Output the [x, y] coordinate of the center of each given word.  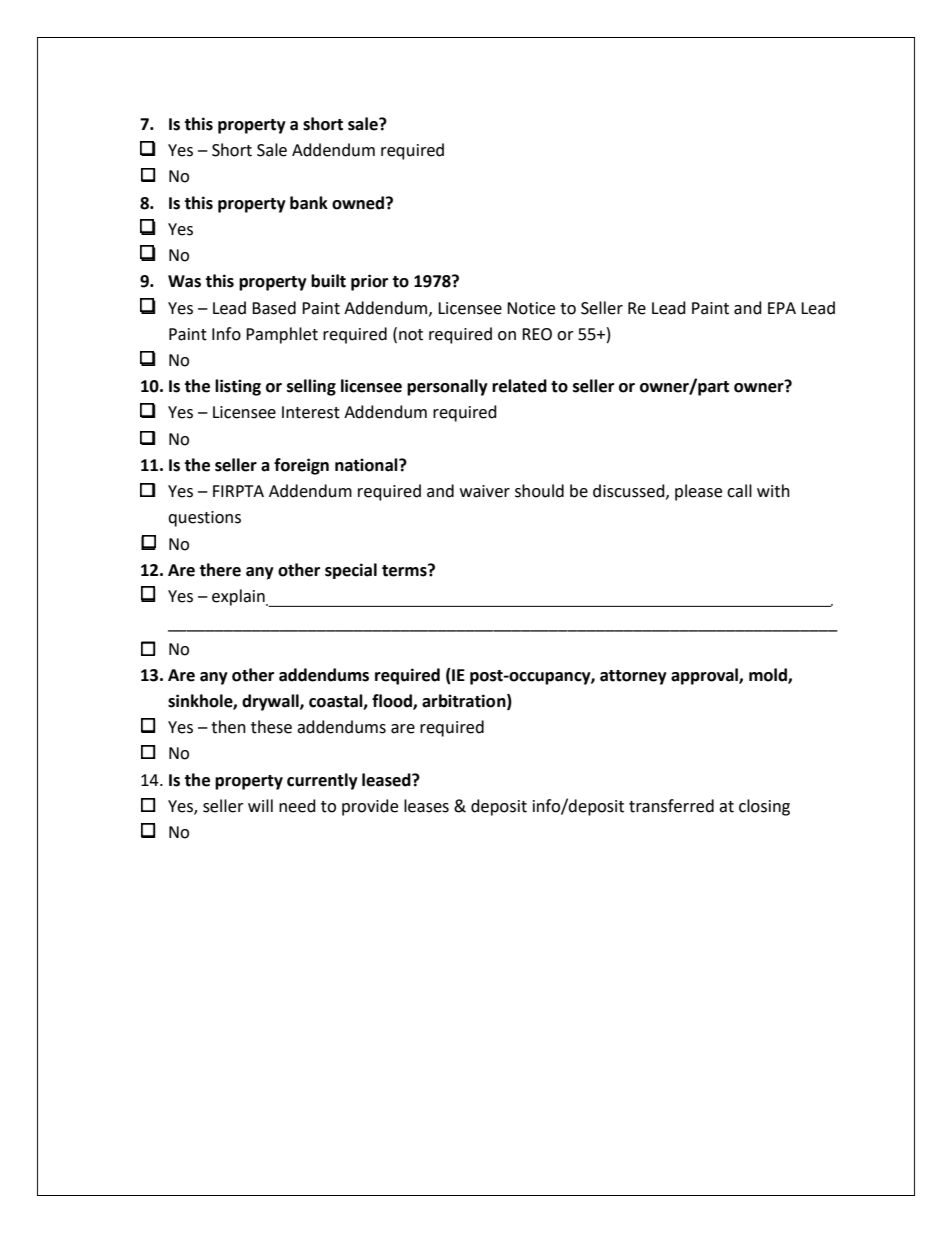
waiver [485, 491]
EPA [782, 308]
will [260, 805]
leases [426, 806]
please [698, 492]
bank [309, 203]
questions [204, 519]
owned [359, 203]
